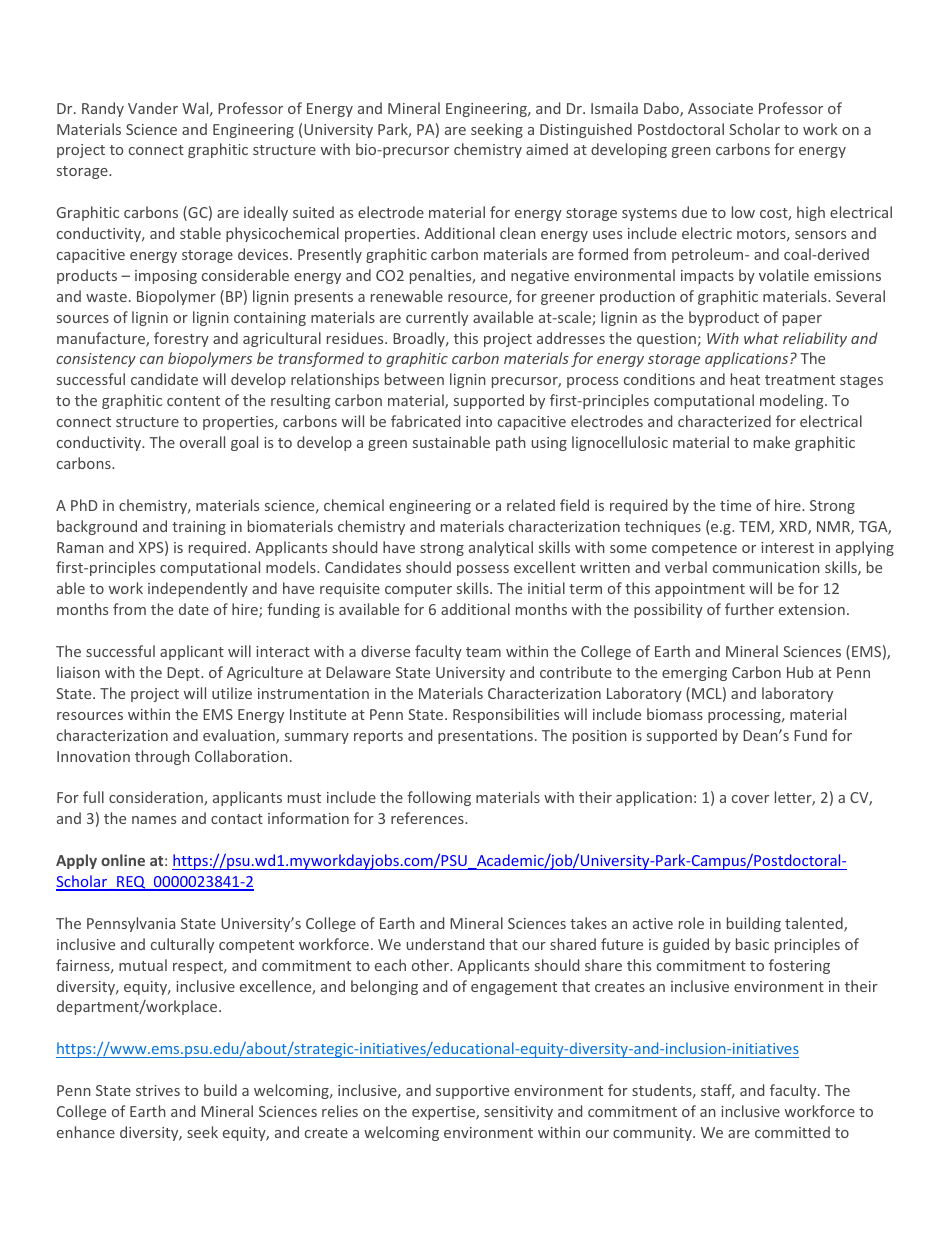 Image resolution: width=952 pixels, height=1233 pixels. I want to click on XRD, so click(794, 528).
